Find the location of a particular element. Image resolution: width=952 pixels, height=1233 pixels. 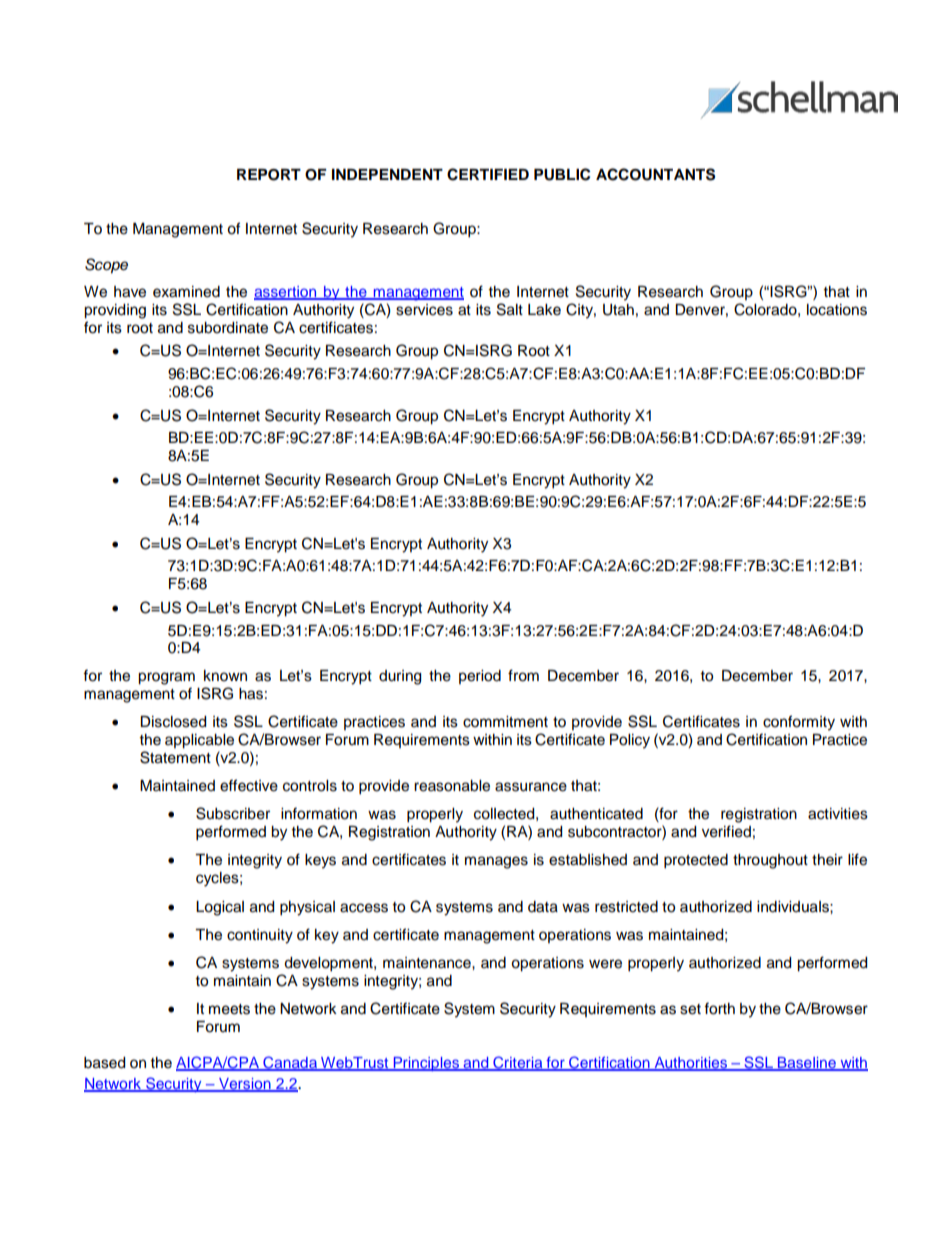

Logical is located at coordinates (220, 908).
